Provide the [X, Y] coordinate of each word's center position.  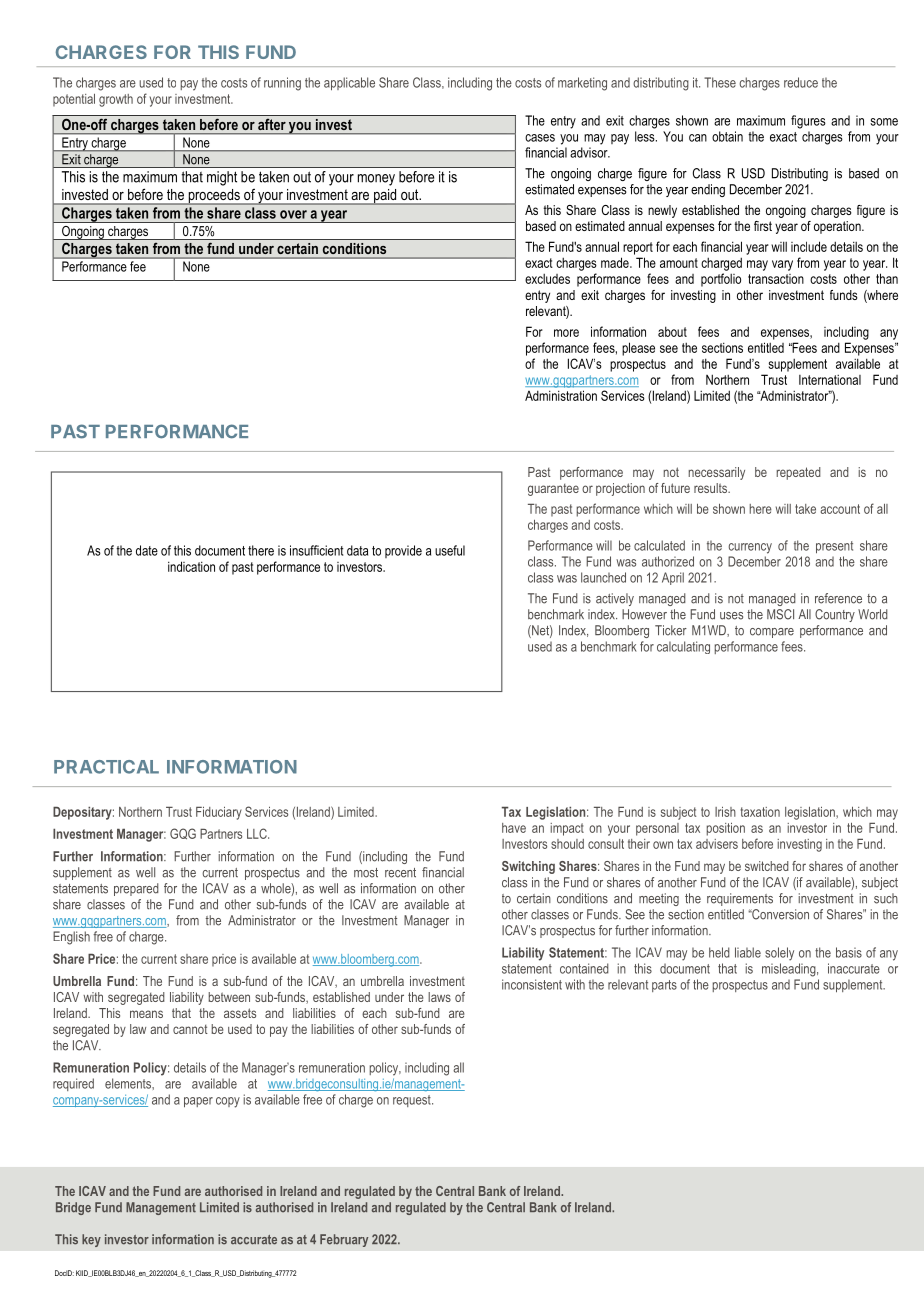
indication [191, 566]
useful [450, 550]
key [91, 1240]
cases [540, 138]
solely [779, 954]
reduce [801, 82]
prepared [136, 889]
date [147, 550]
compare [772, 633]
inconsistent [532, 984]
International [830, 379]
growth [116, 100]
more [566, 333]
